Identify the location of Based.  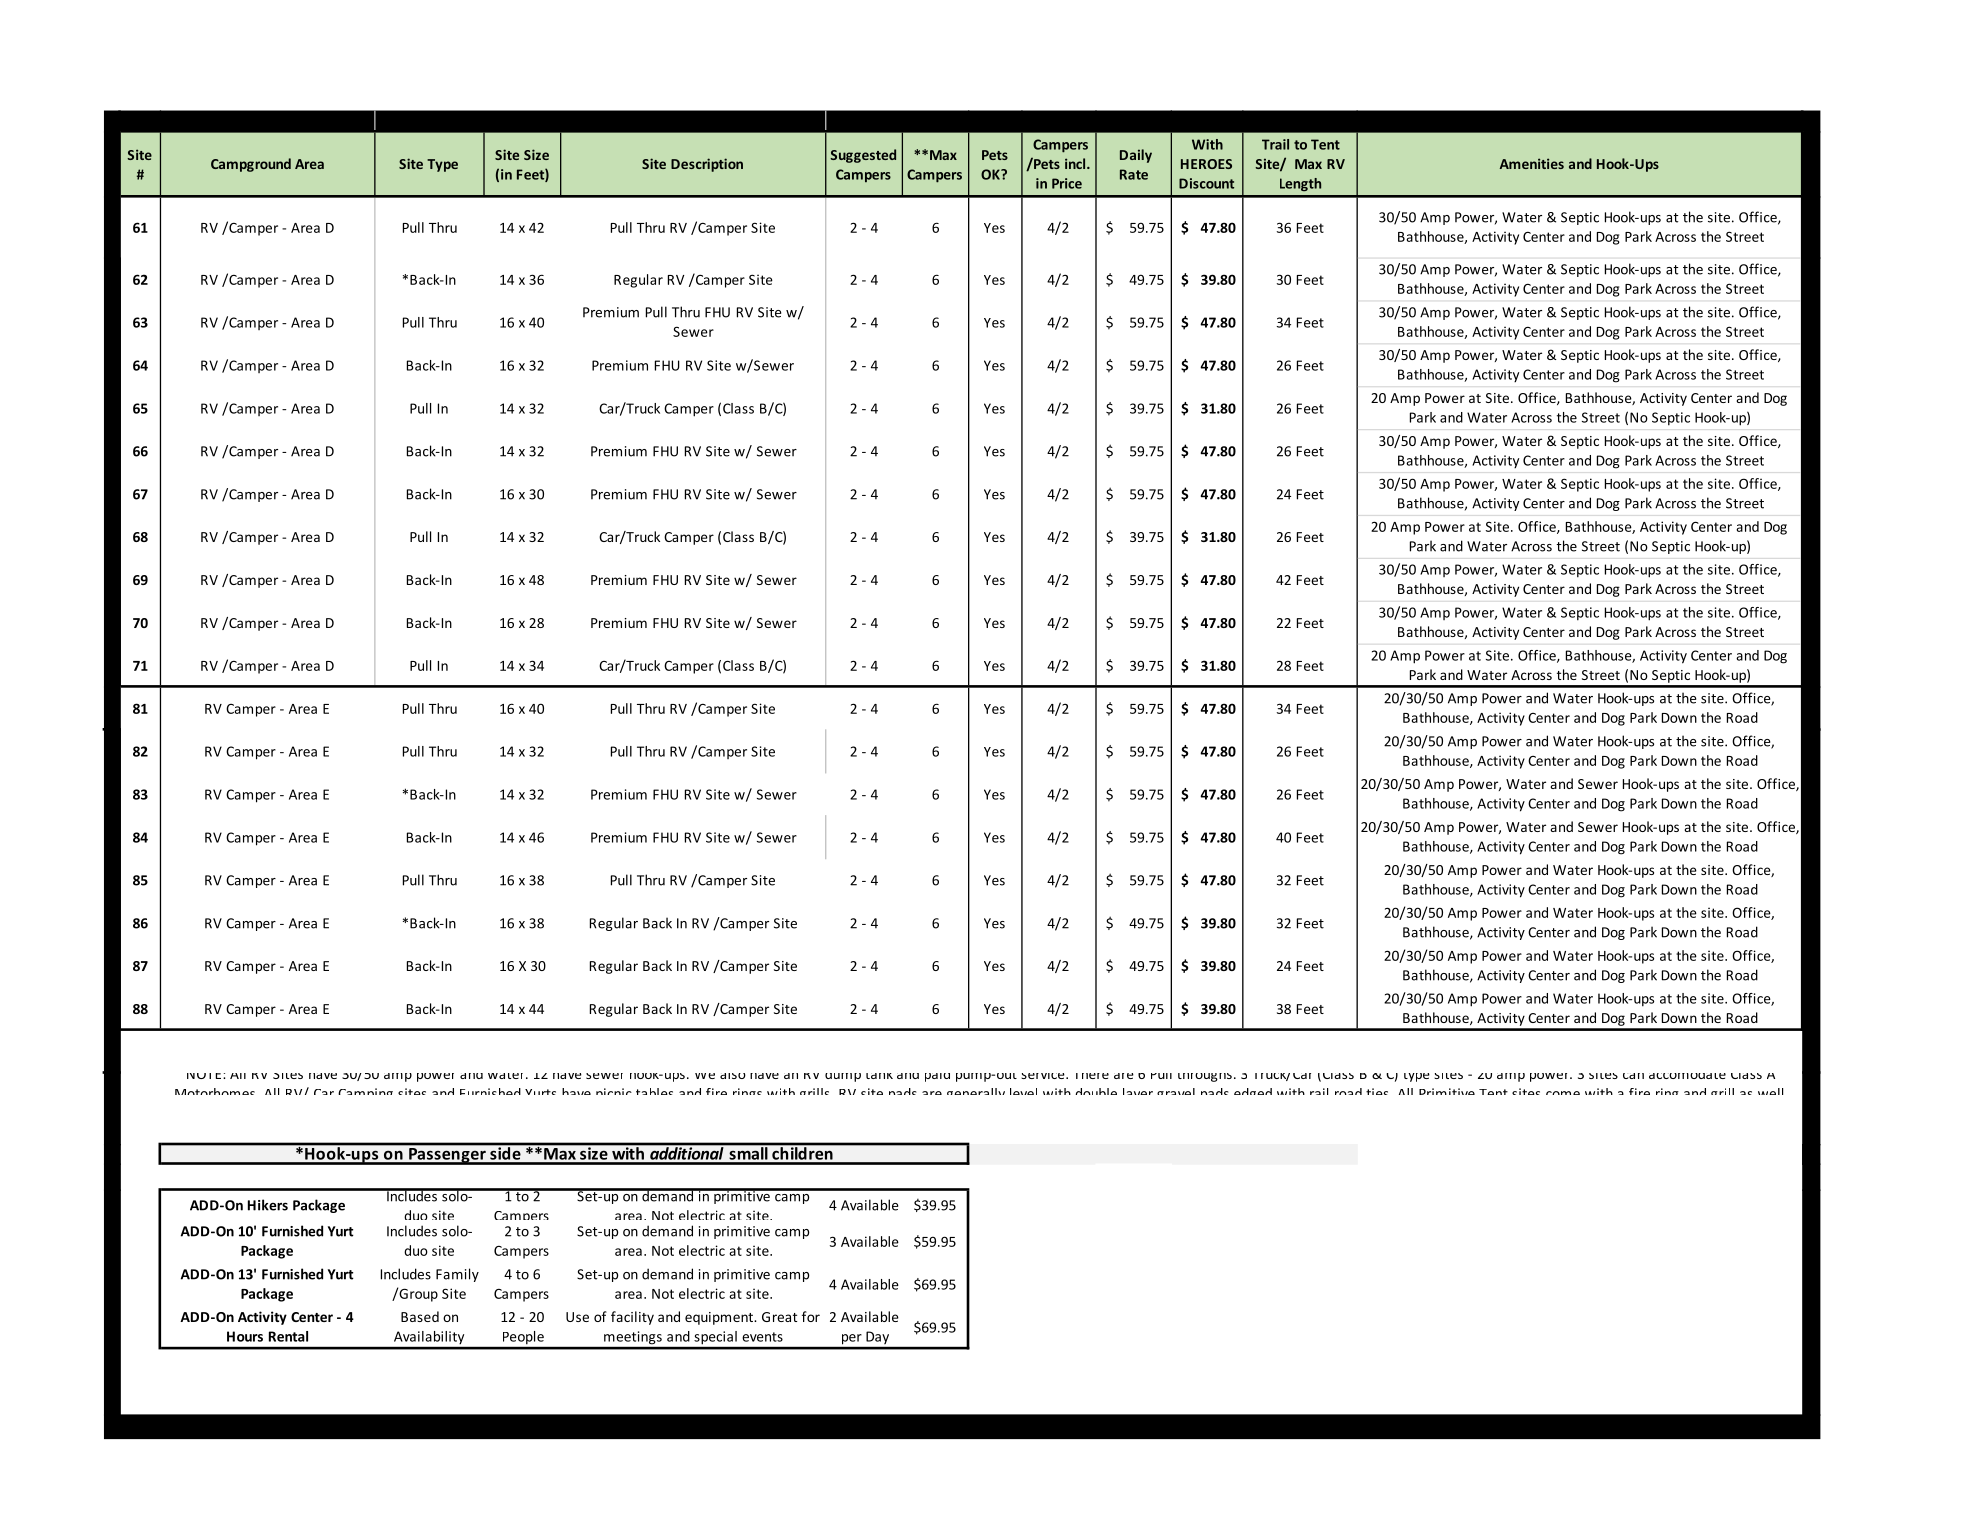
(420, 1316).
